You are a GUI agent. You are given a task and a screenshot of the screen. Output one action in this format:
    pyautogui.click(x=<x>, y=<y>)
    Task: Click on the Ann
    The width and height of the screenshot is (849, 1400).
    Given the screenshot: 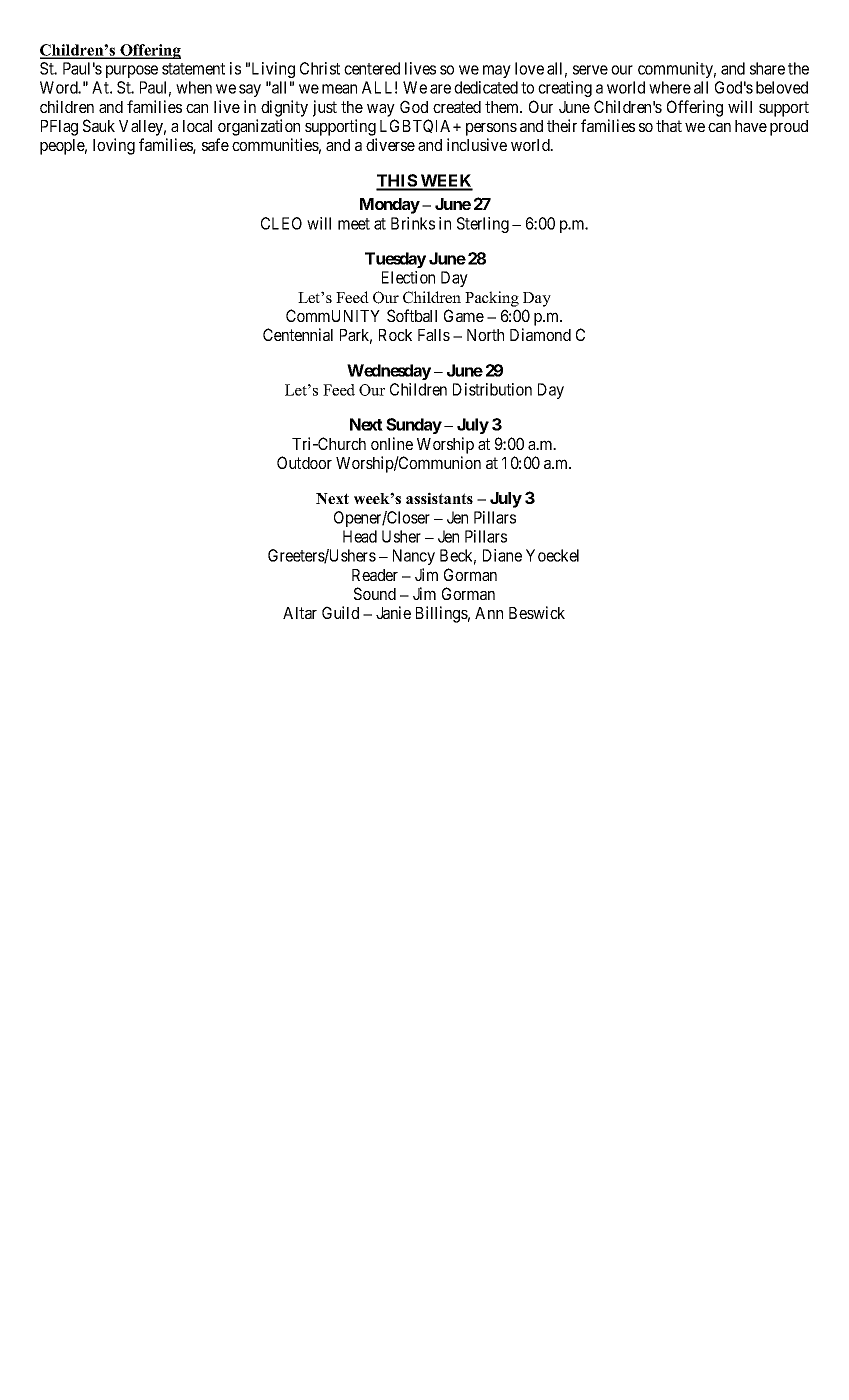 What is the action you would take?
    pyautogui.click(x=489, y=613)
